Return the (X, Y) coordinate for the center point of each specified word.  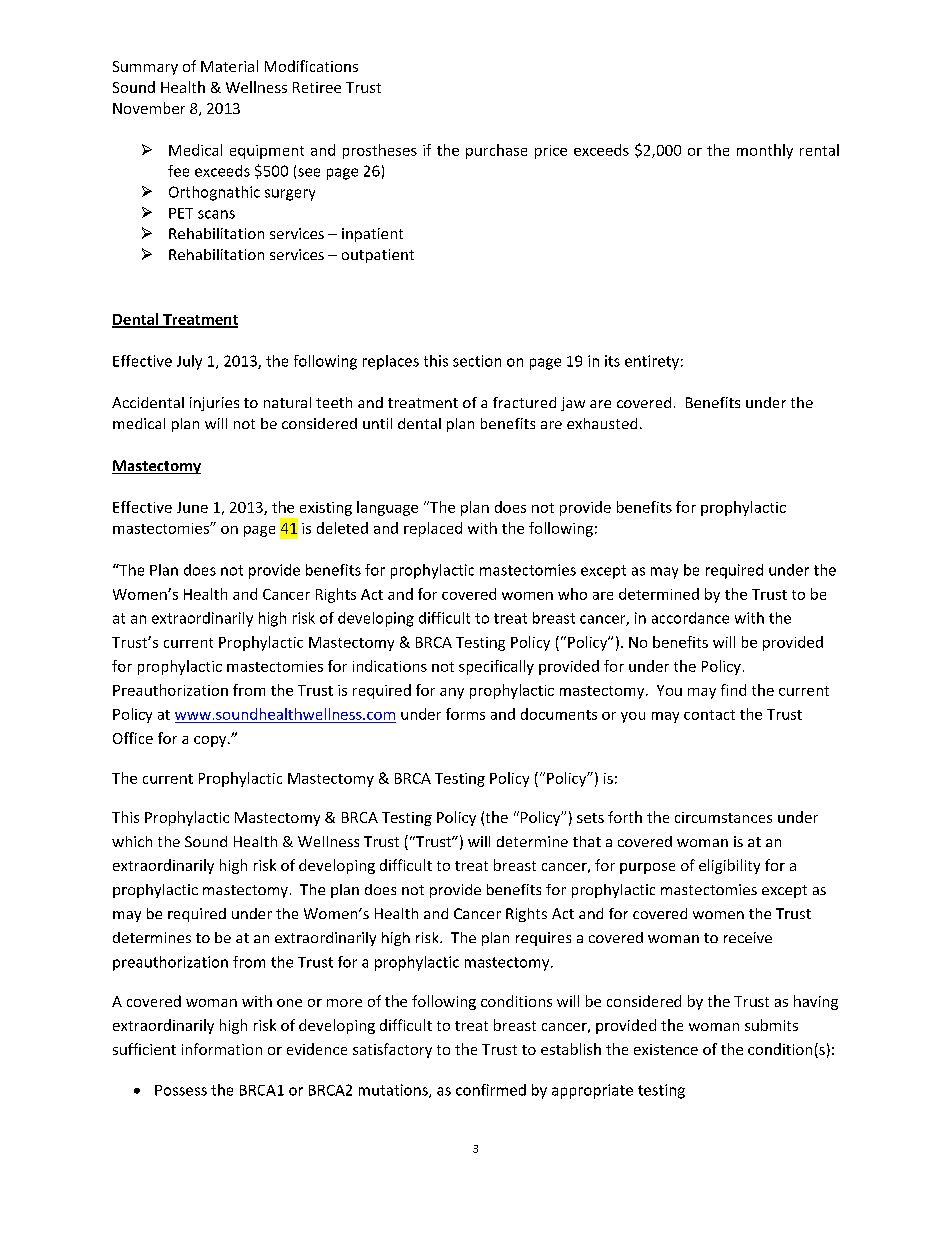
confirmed (491, 1090)
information (222, 1049)
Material (229, 66)
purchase (496, 151)
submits (771, 1025)
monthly (765, 151)
